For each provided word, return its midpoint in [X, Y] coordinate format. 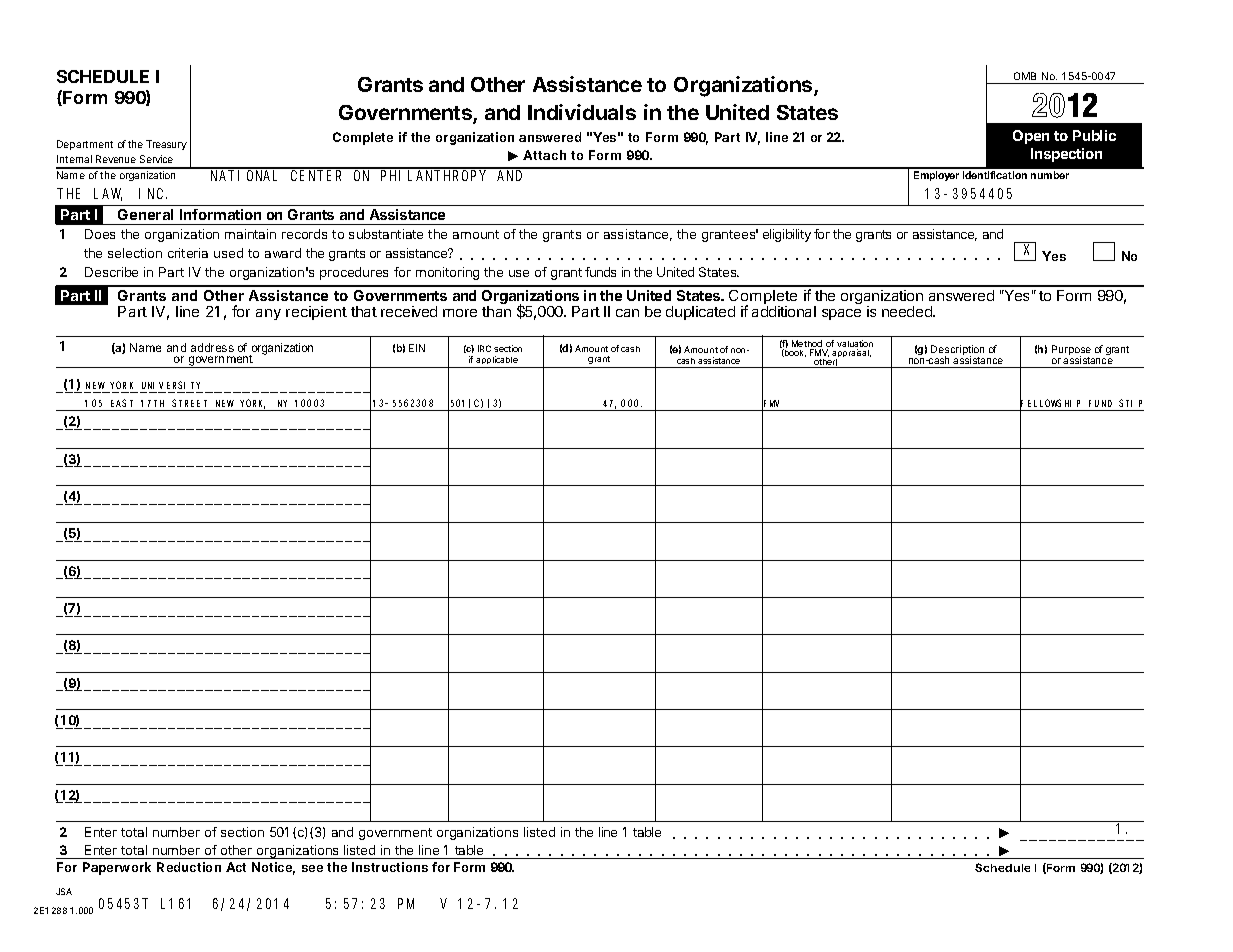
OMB [1025, 76]
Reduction [189, 867]
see [312, 868]
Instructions [390, 867]
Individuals [582, 112]
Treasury [166, 145]
